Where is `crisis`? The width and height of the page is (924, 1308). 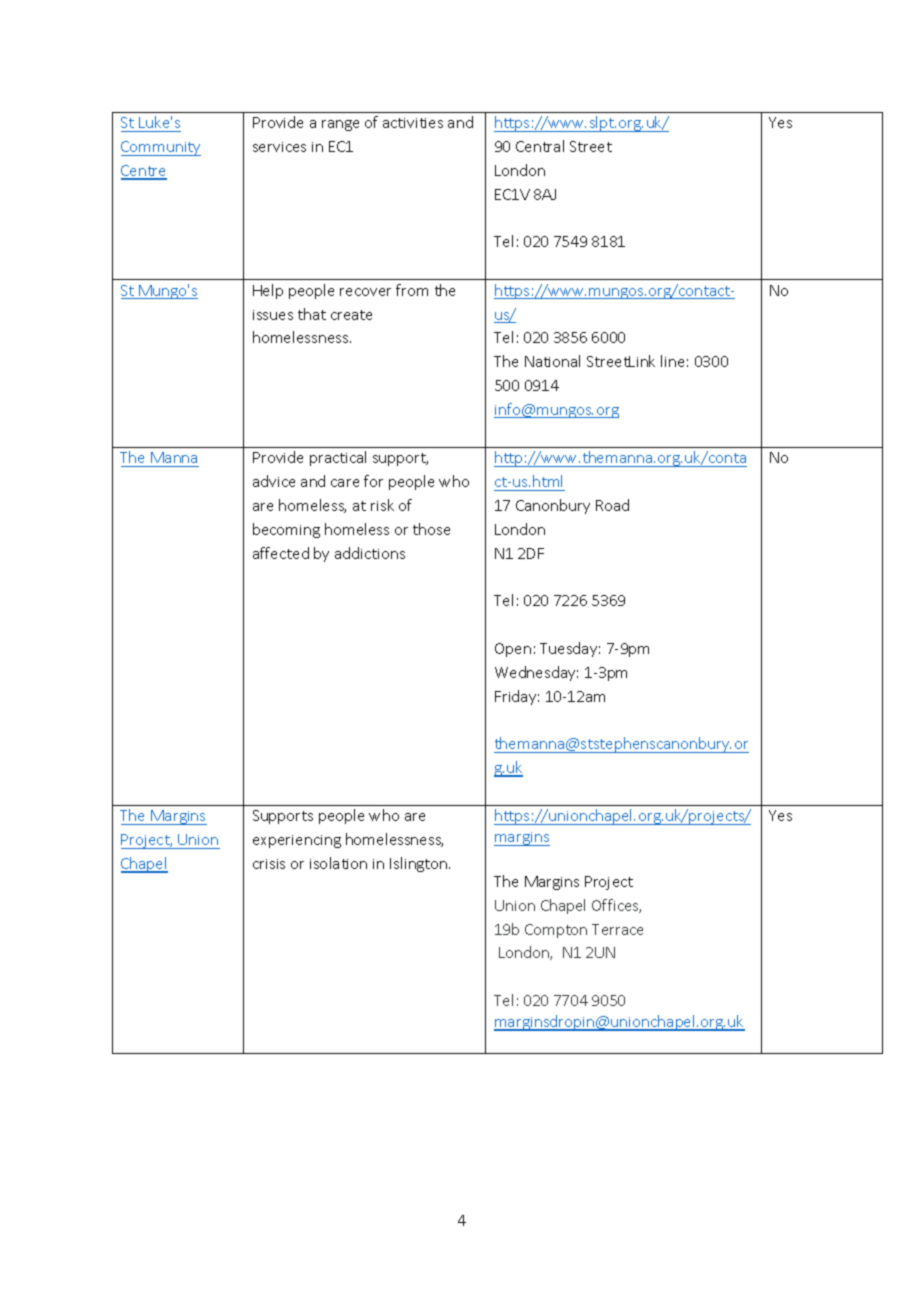 crisis is located at coordinates (269, 864).
